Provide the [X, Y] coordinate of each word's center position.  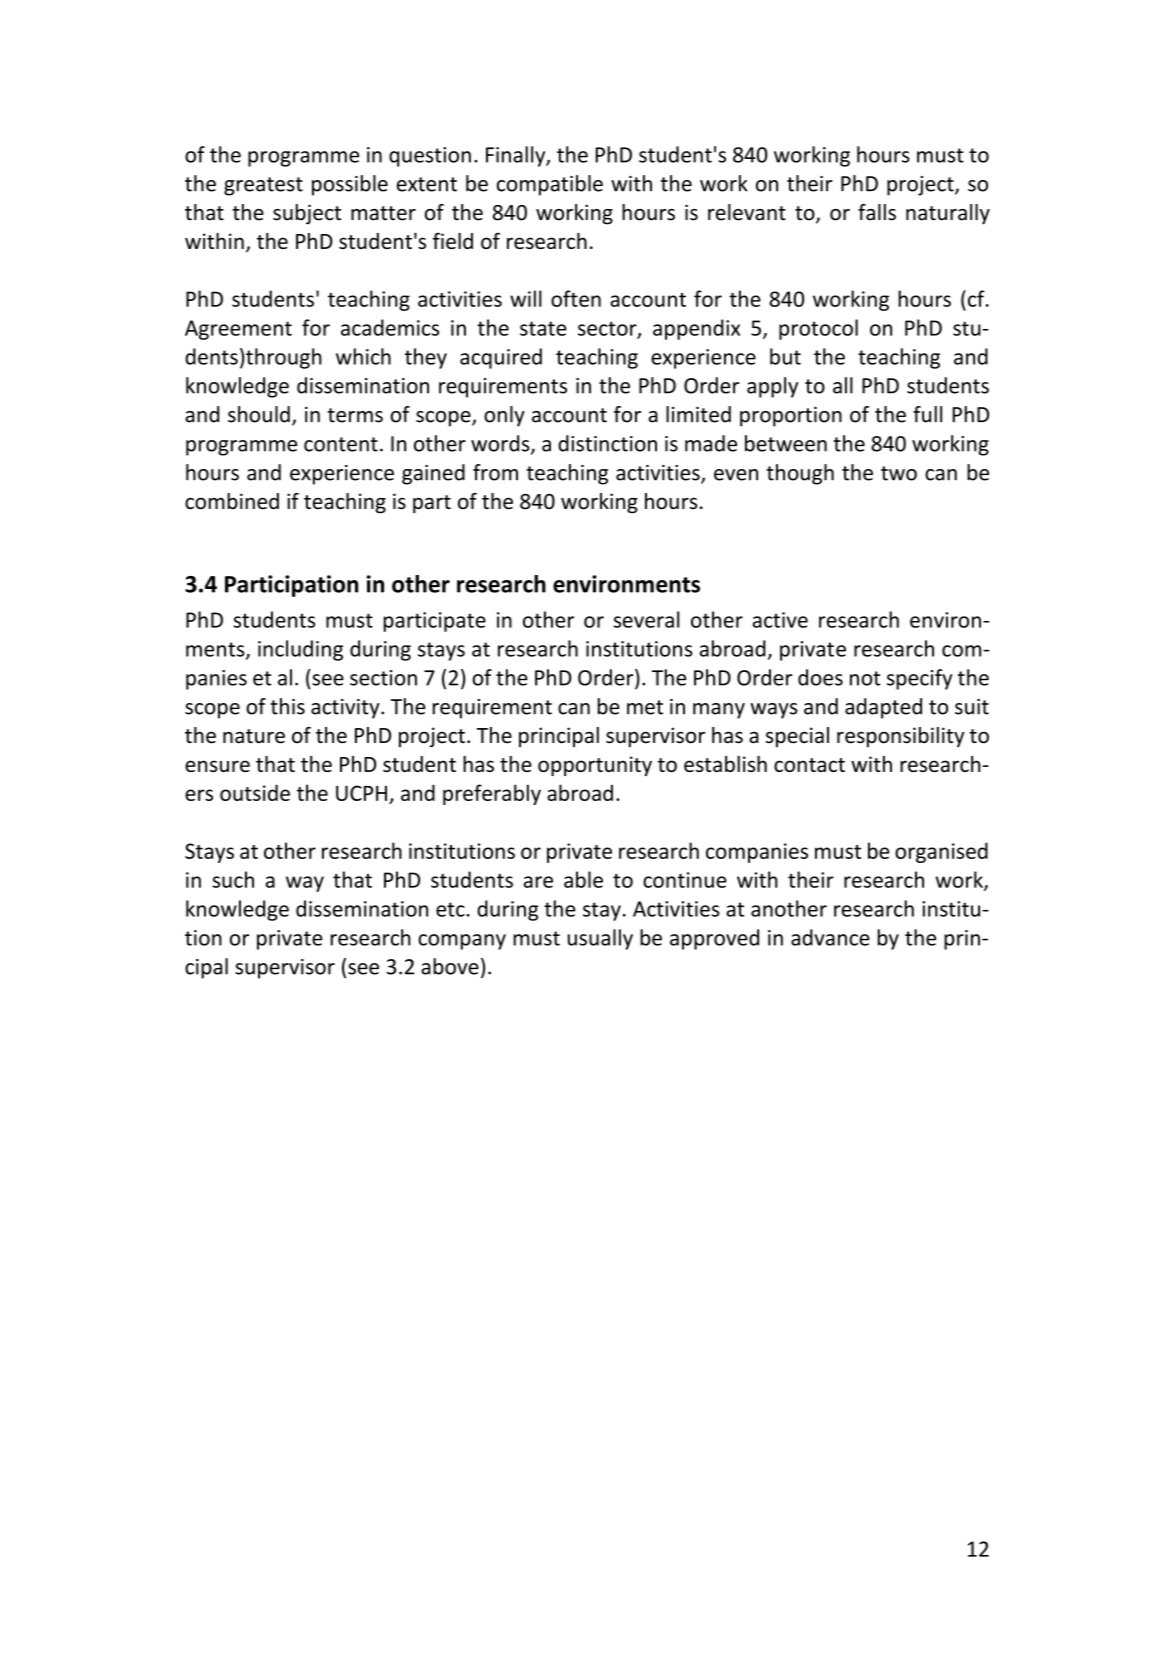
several [646, 619]
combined [232, 501]
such [233, 879]
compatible [550, 185]
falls [877, 212]
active [780, 620]
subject [307, 214]
